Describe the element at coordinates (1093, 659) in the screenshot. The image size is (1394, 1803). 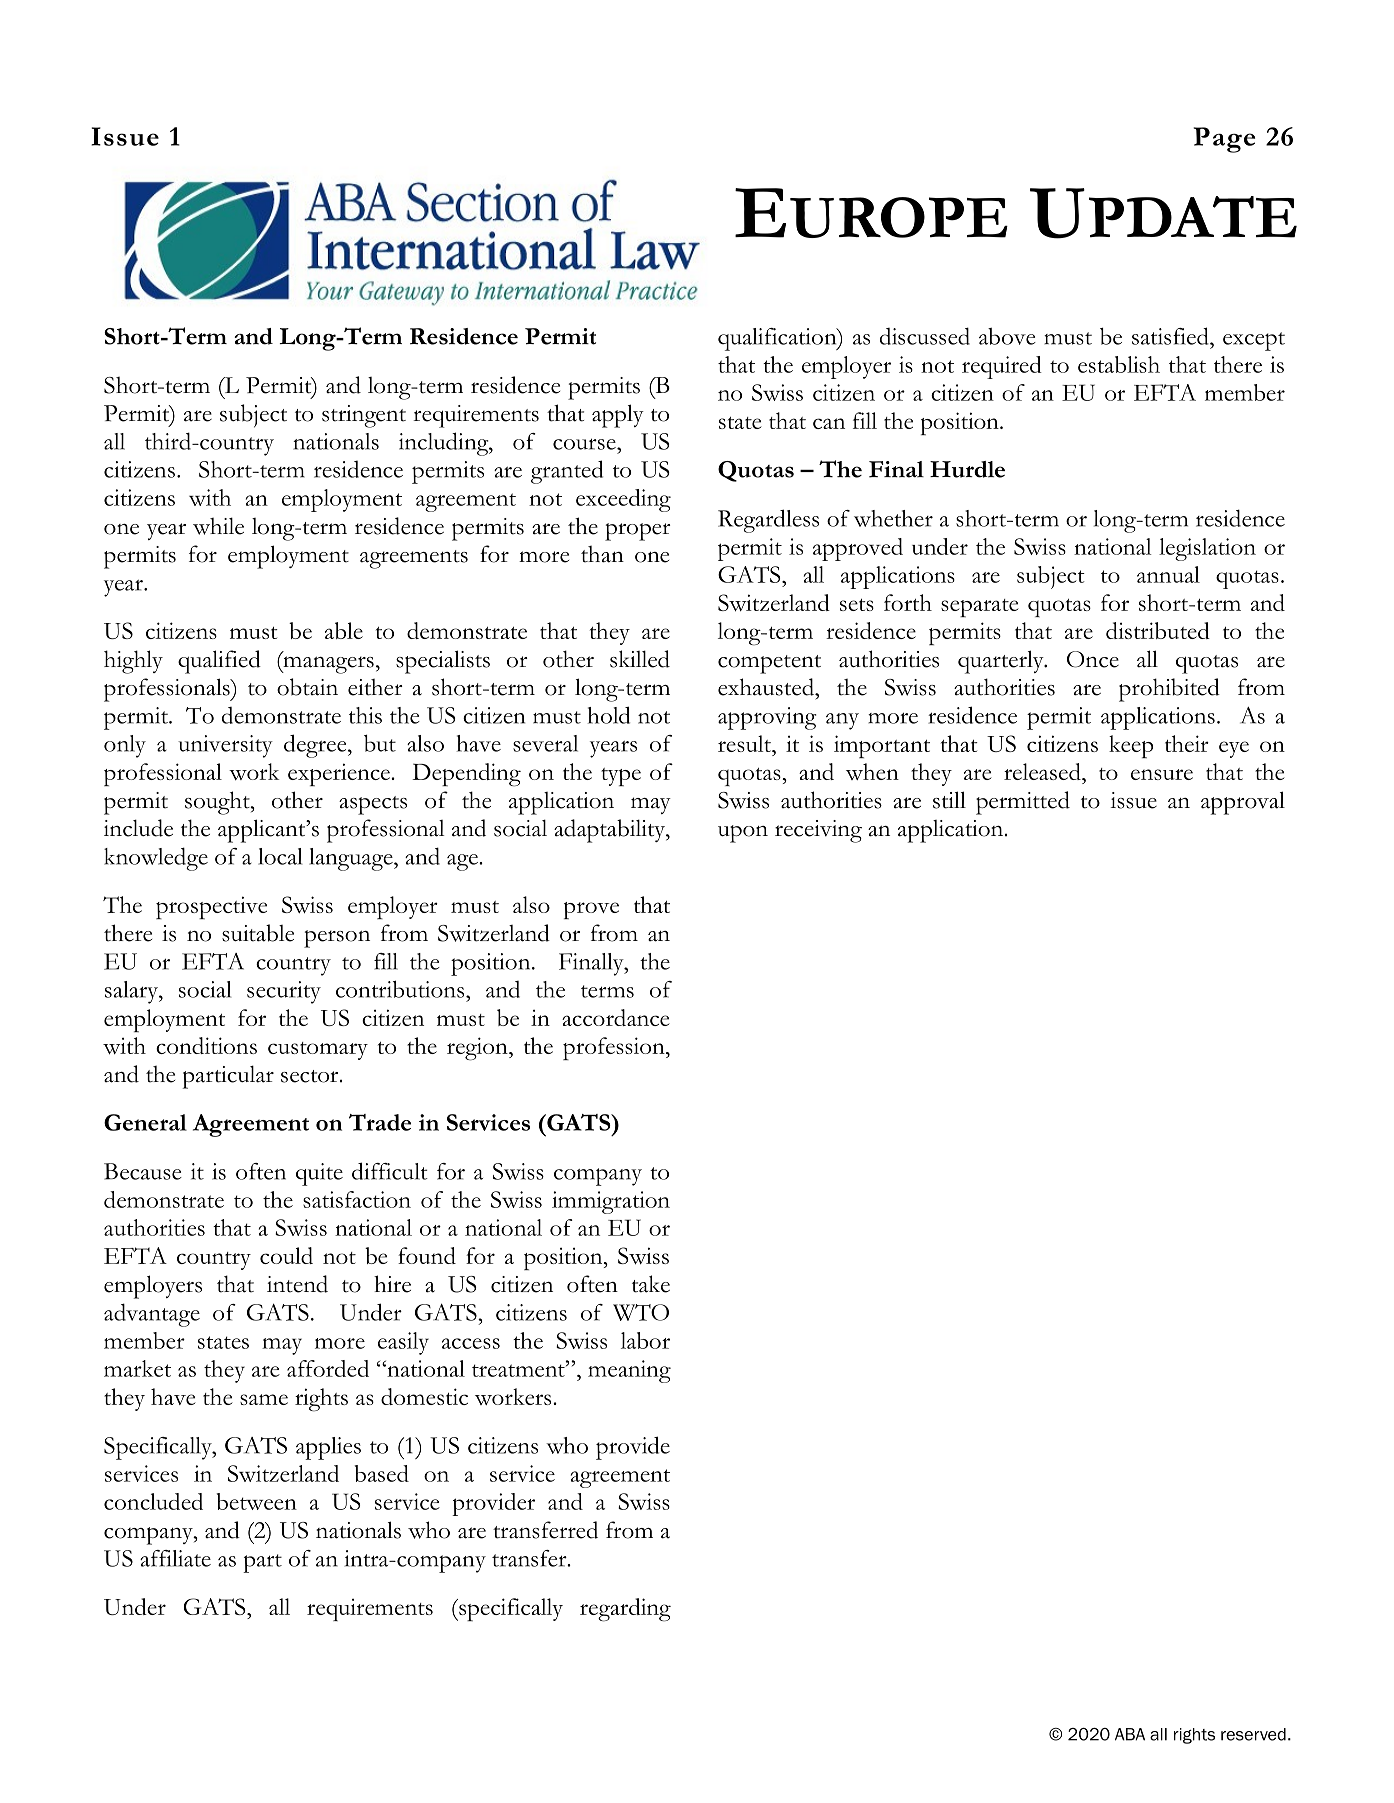
I see `Once` at that location.
